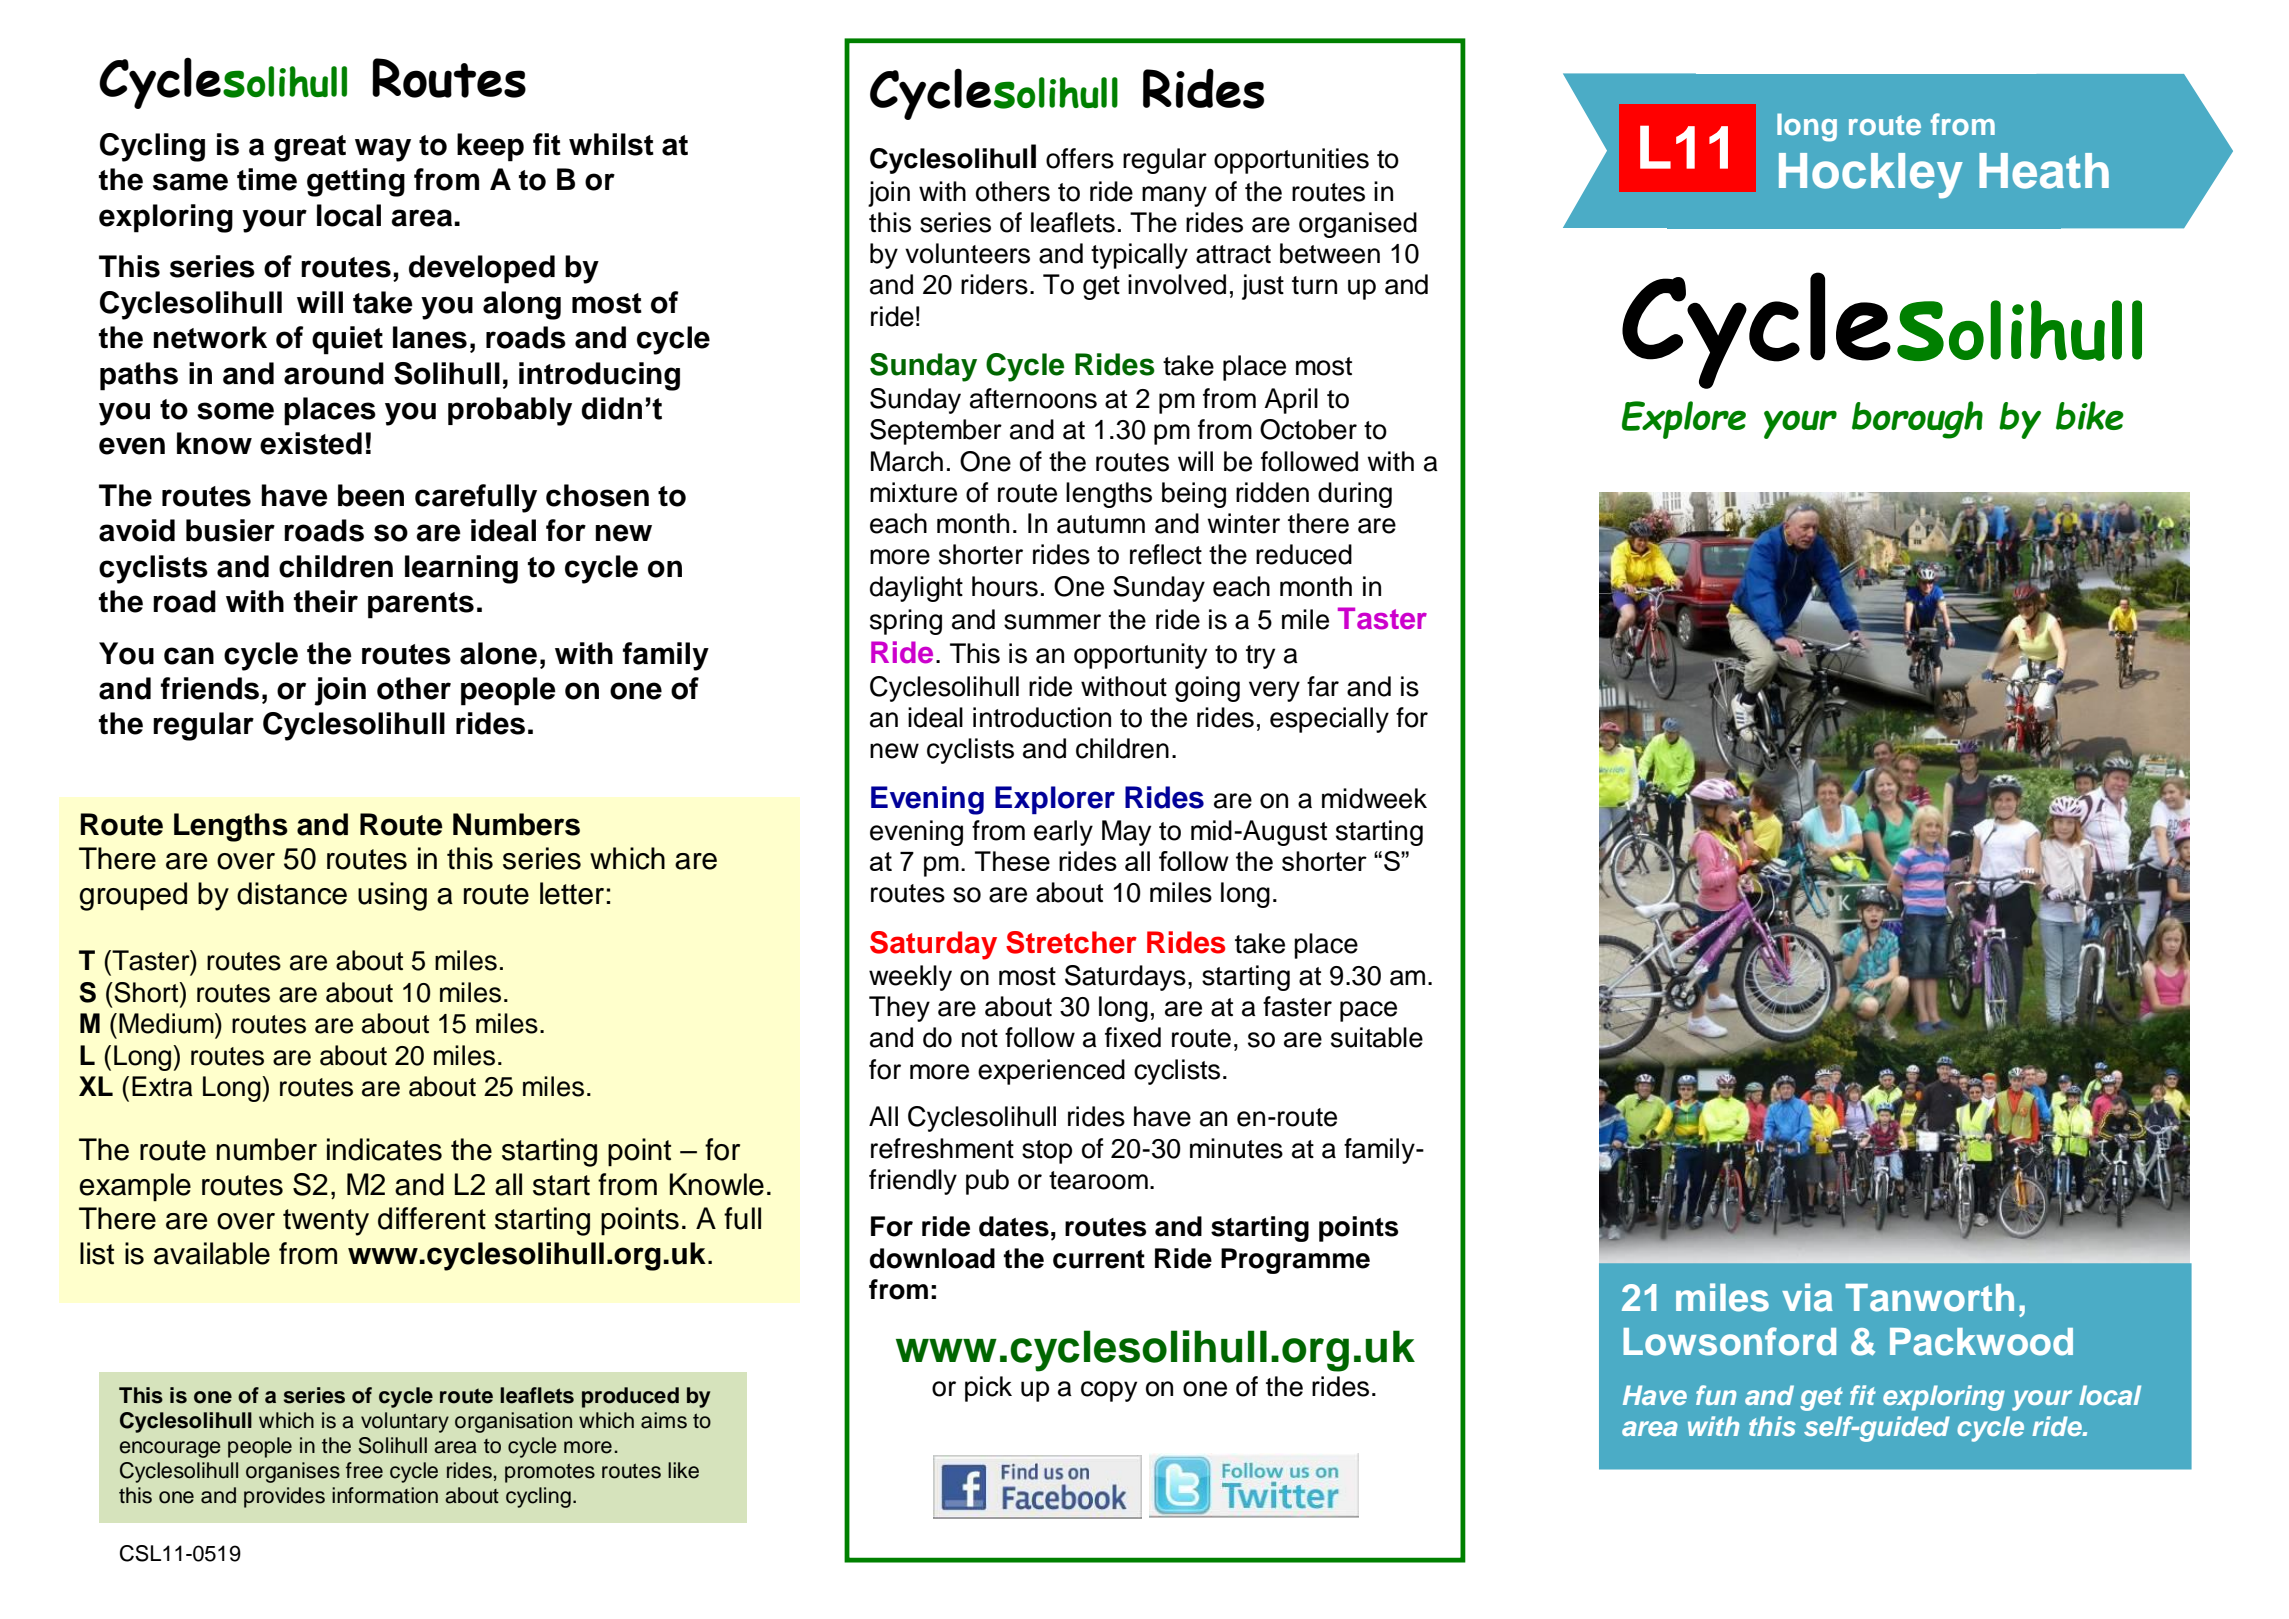 The width and height of the page is (2289, 1619). Describe the element at coordinates (364, 1470) in the page. I see `free` at that location.
